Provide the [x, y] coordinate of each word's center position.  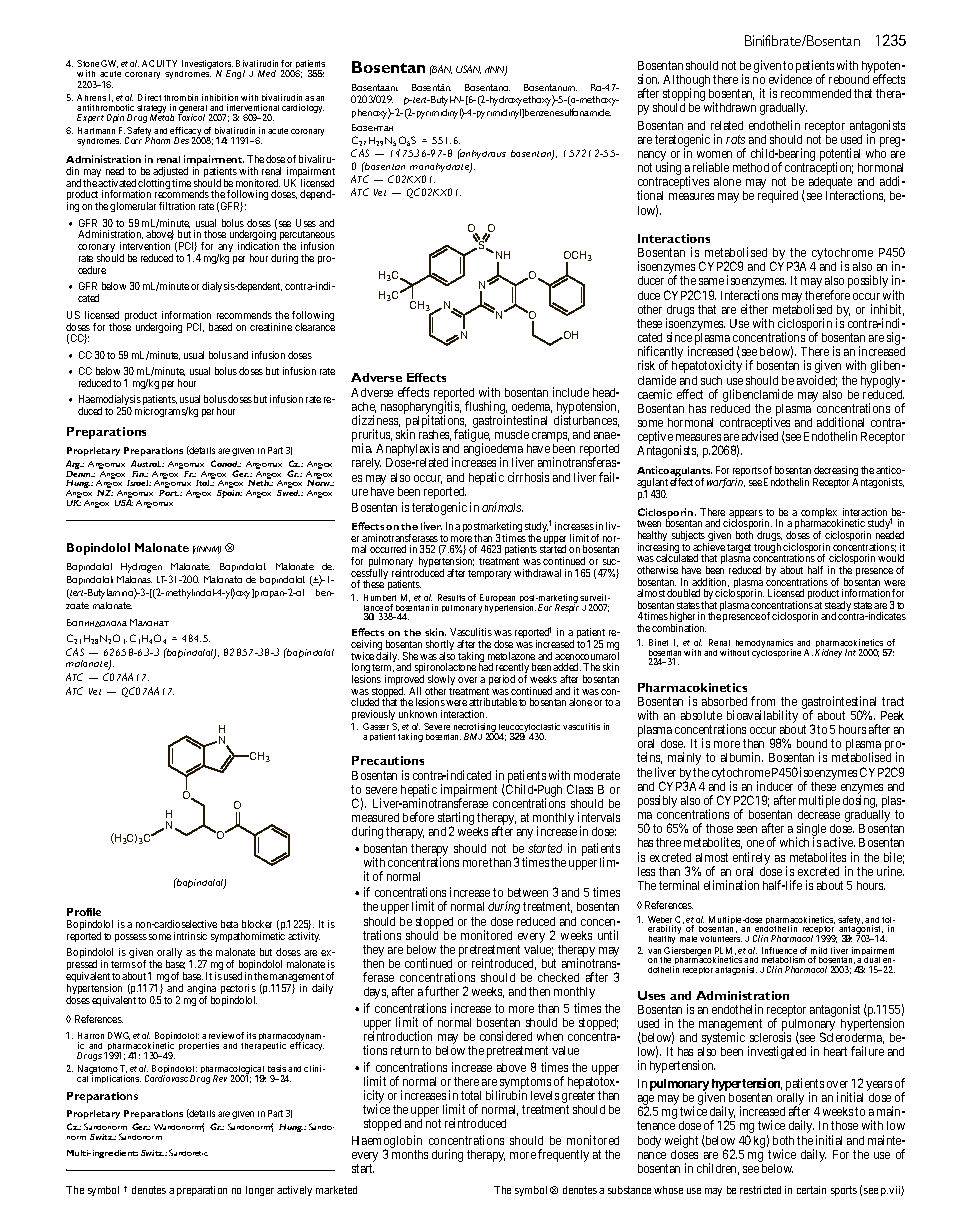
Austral [146, 463]
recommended [816, 93]
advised [760, 436]
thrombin [181, 97]
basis [277, 1068]
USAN [468, 69]
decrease [819, 814]
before [418, 817]
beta [229, 924]
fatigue [472, 437]
